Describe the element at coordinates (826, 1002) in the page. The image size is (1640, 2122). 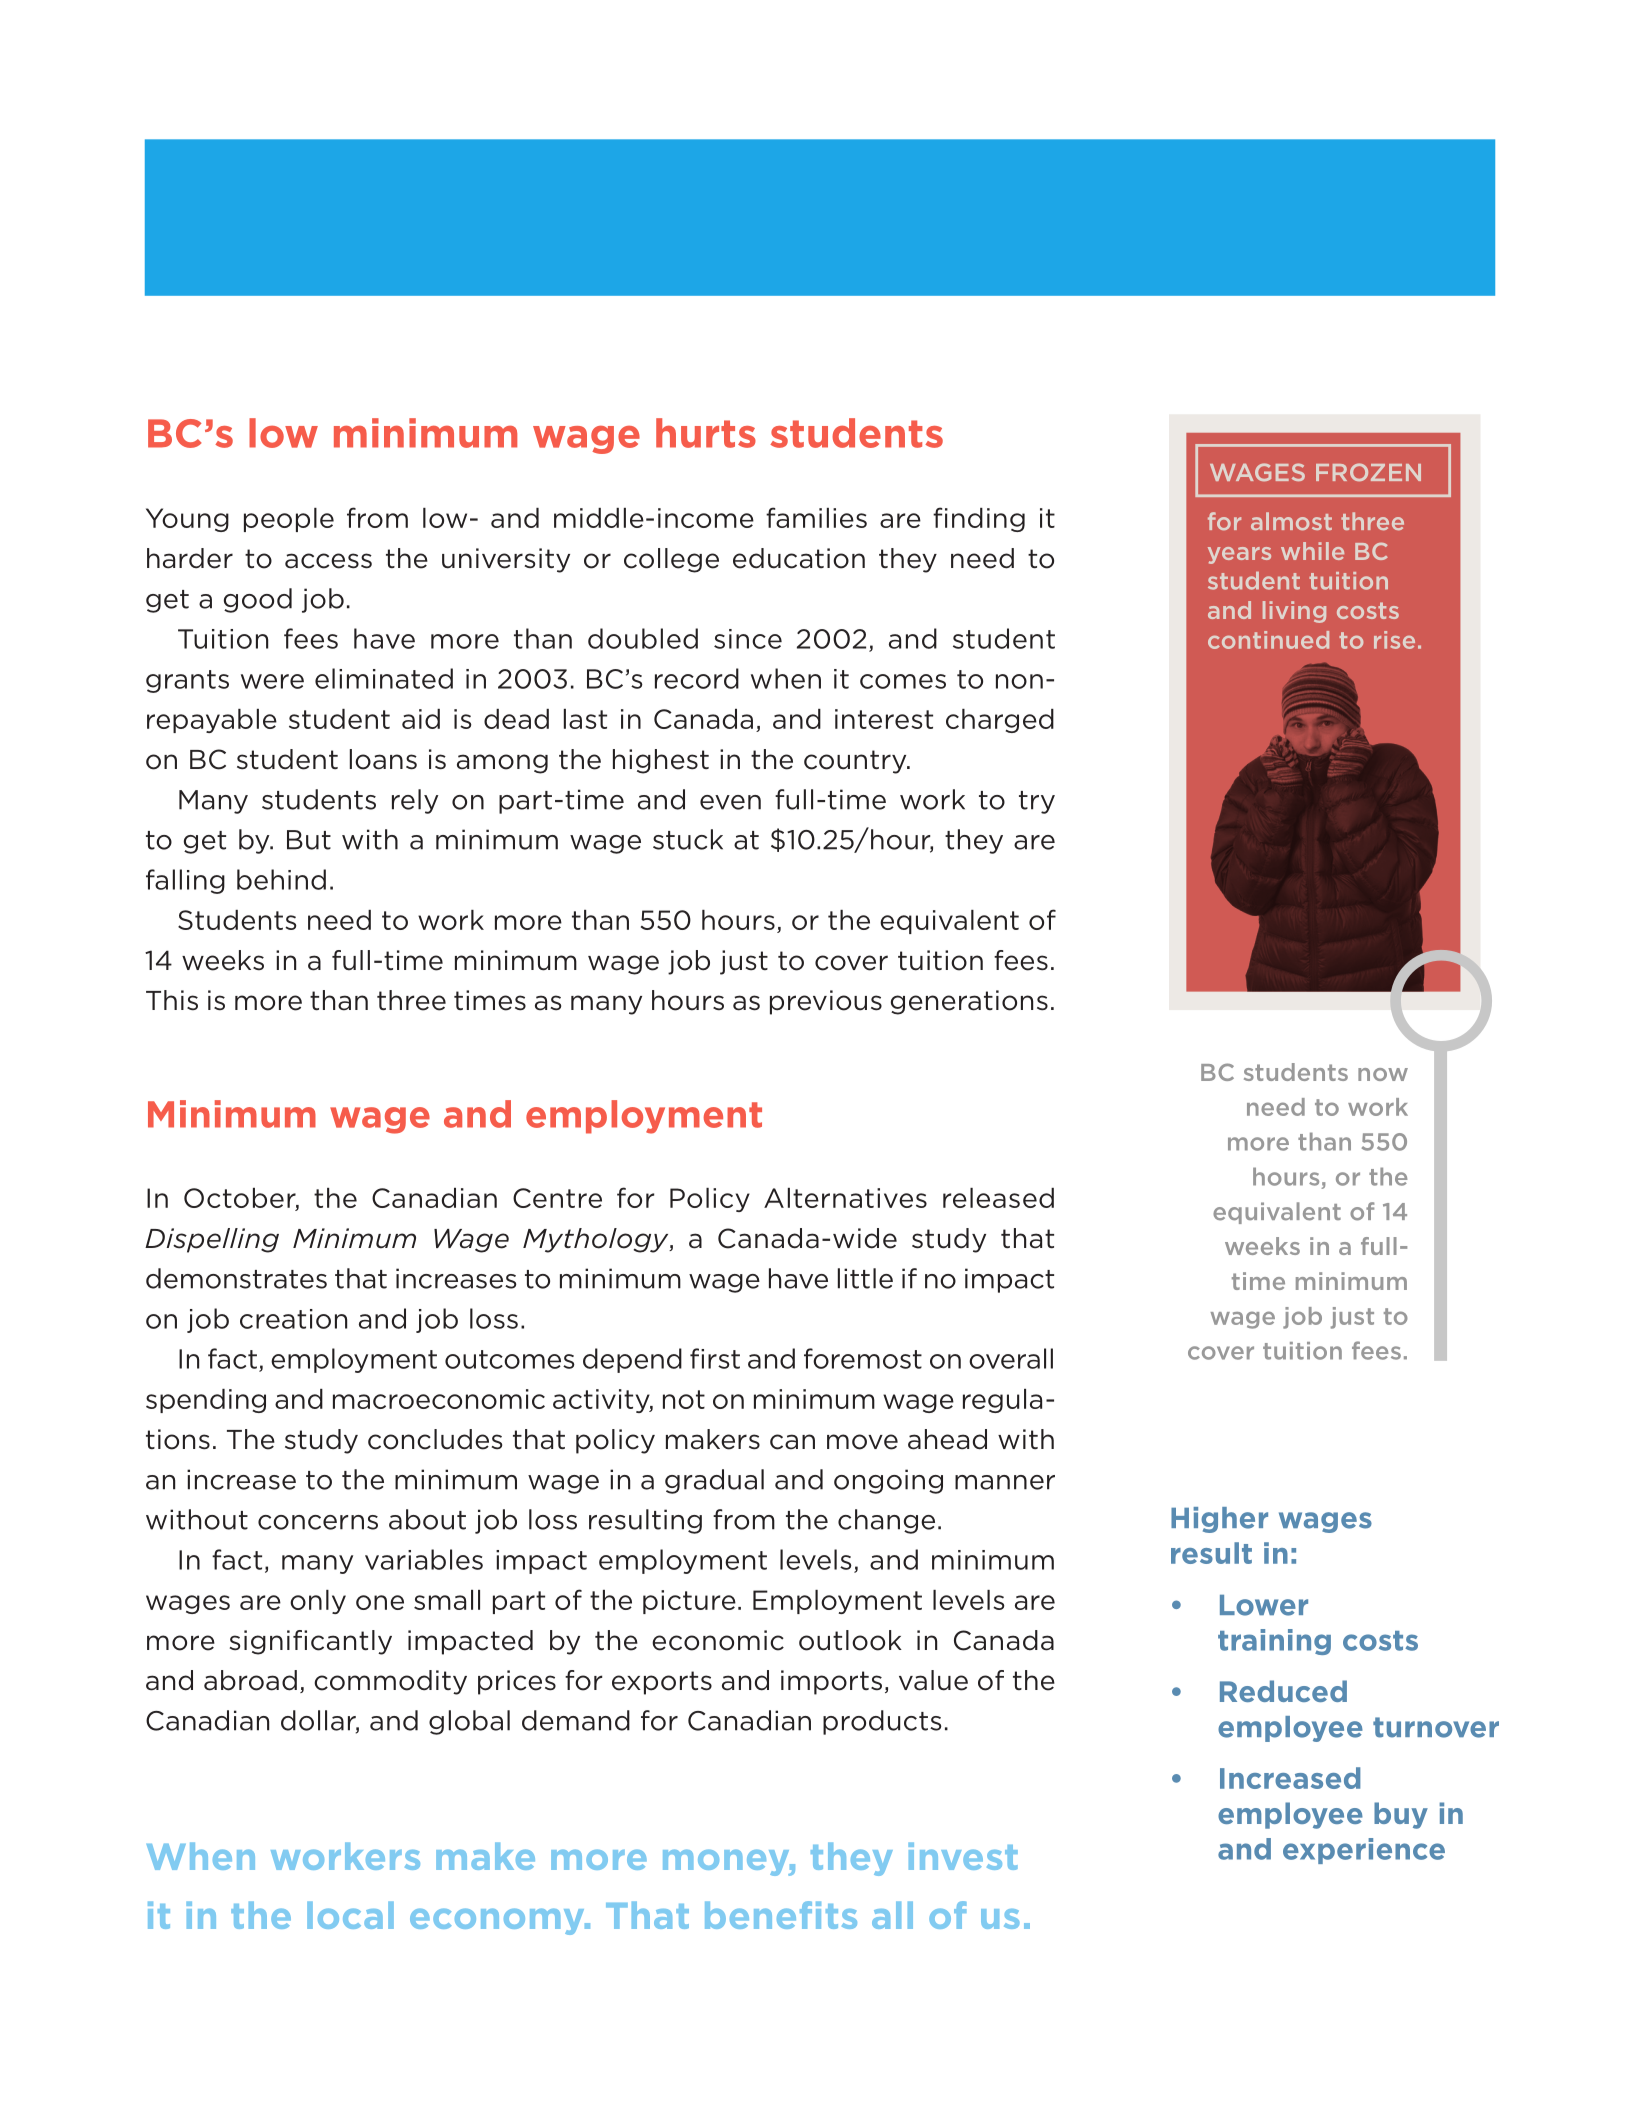
I see `previous` at that location.
